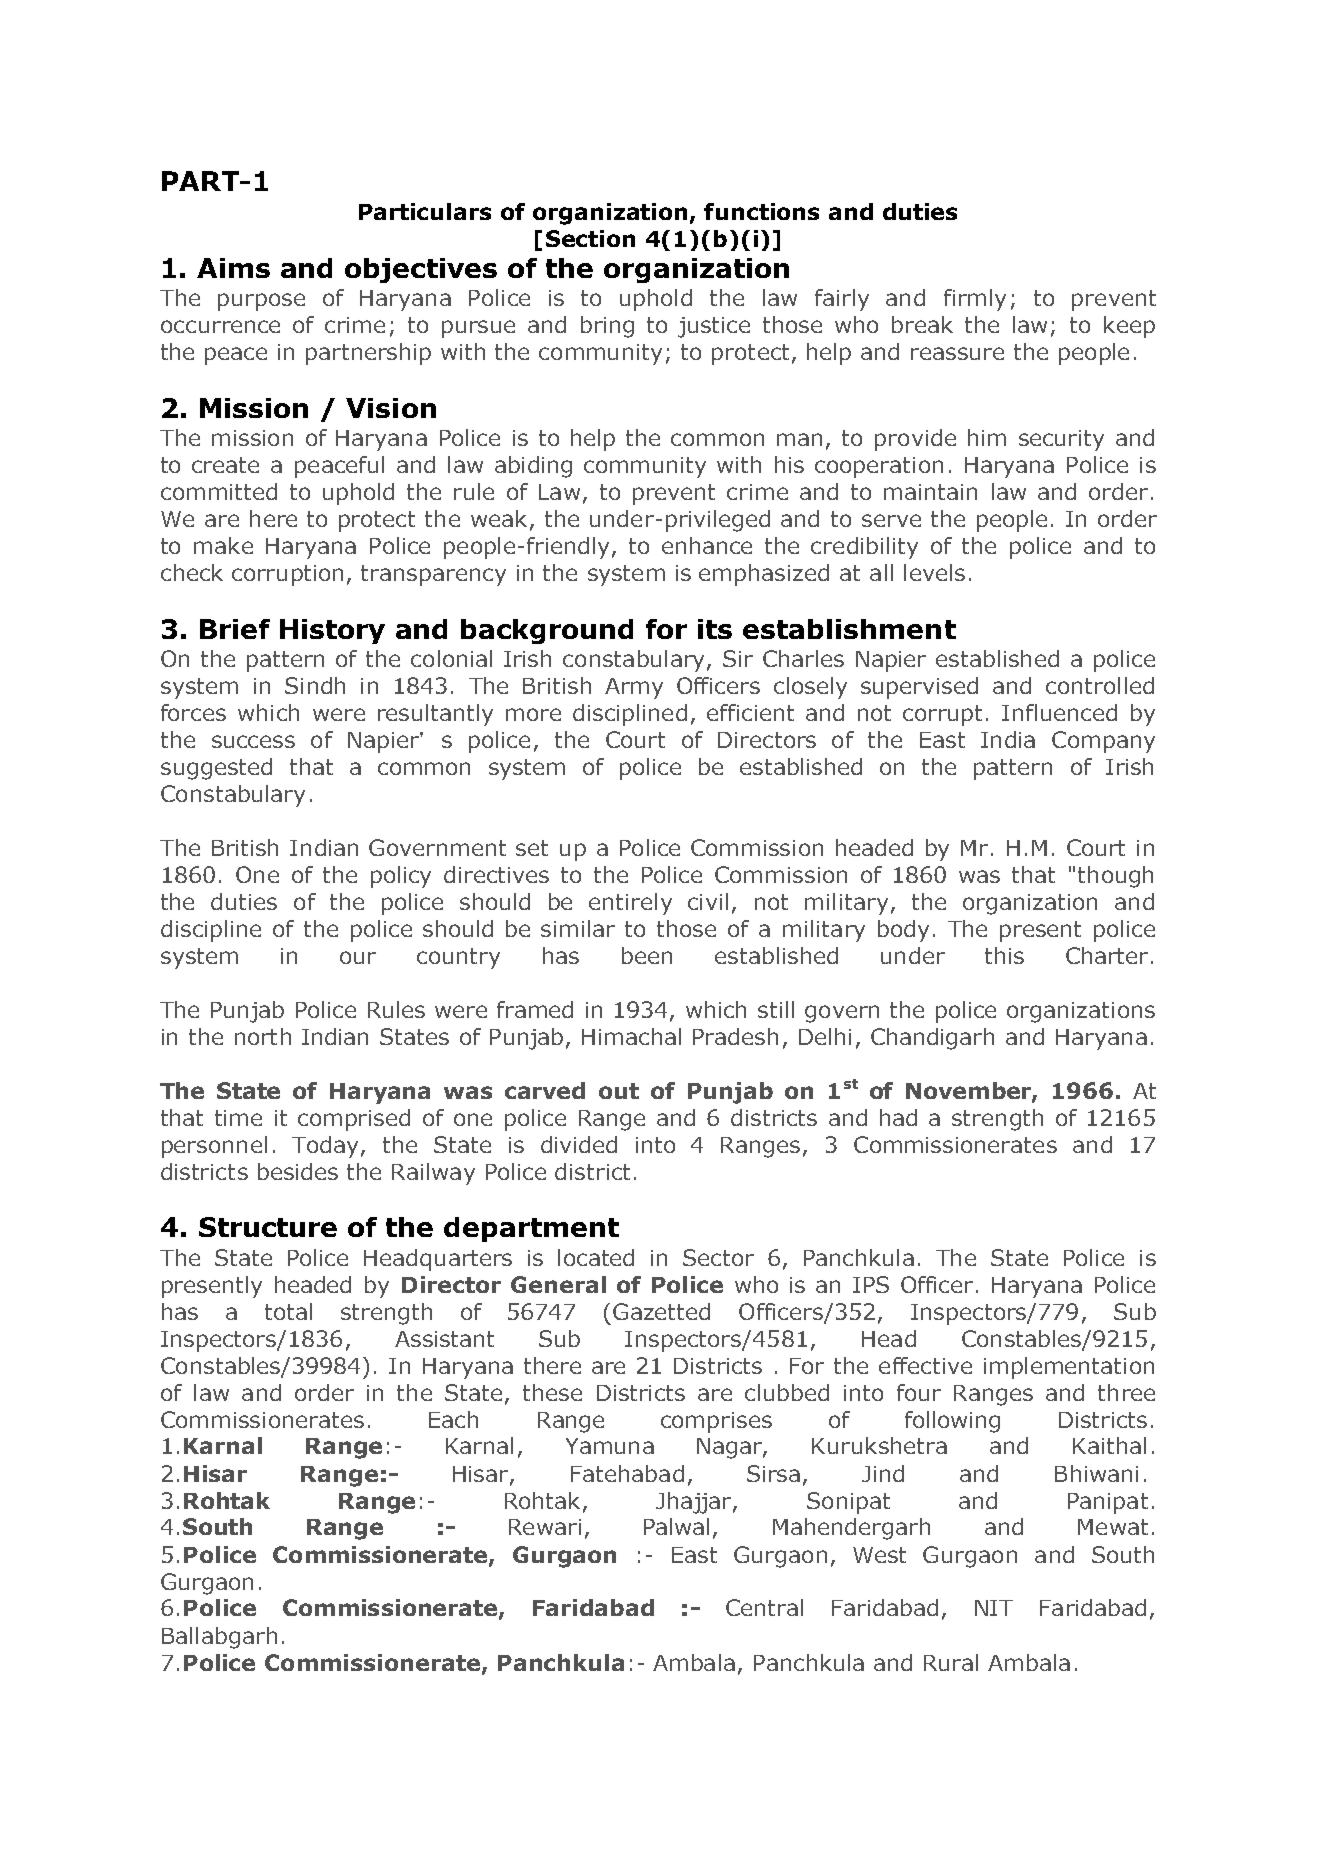 The height and width of the document is (1869, 1321). What do you see at coordinates (647, 955) in the document?
I see `been` at bounding box center [647, 955].
